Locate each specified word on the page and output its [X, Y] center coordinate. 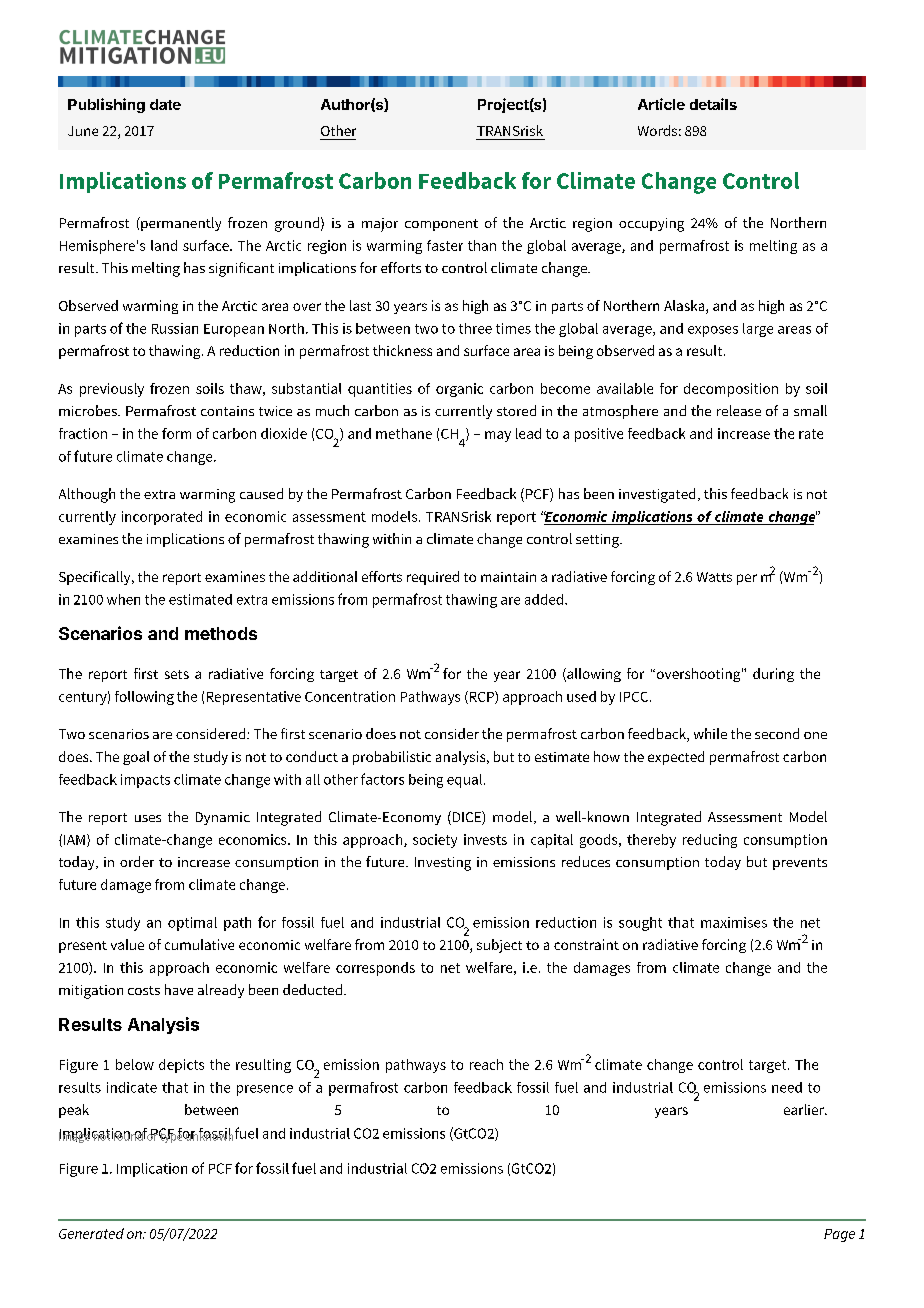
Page [839, 1235]
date [165, 104]
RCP [481, 697]
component [441, 225]
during [773, 675]
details [713, 104]
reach [486, 1064]
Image [74, 1136]
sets [177, 674]
